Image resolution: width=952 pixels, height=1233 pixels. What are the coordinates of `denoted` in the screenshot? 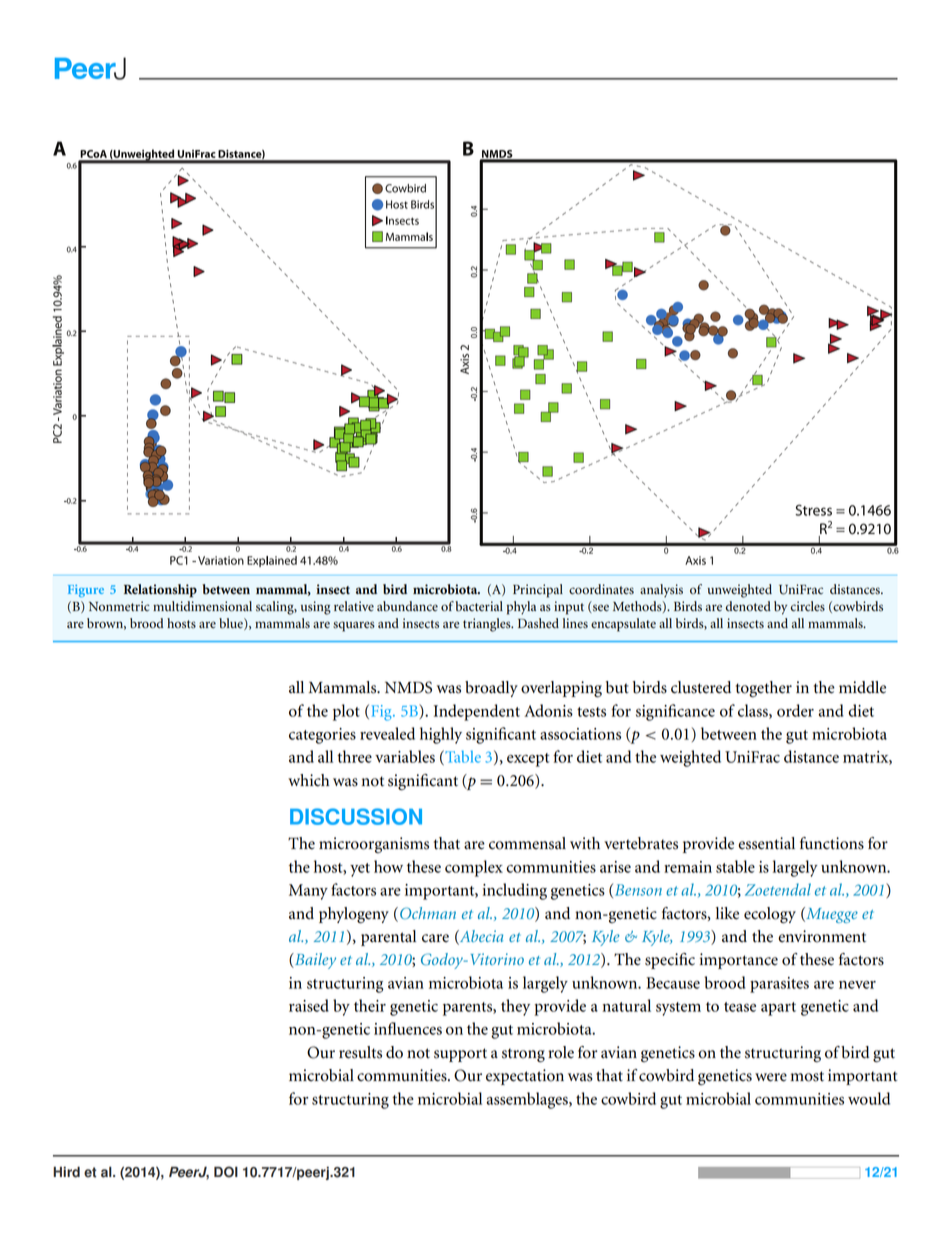 It's located at (748, 606).
